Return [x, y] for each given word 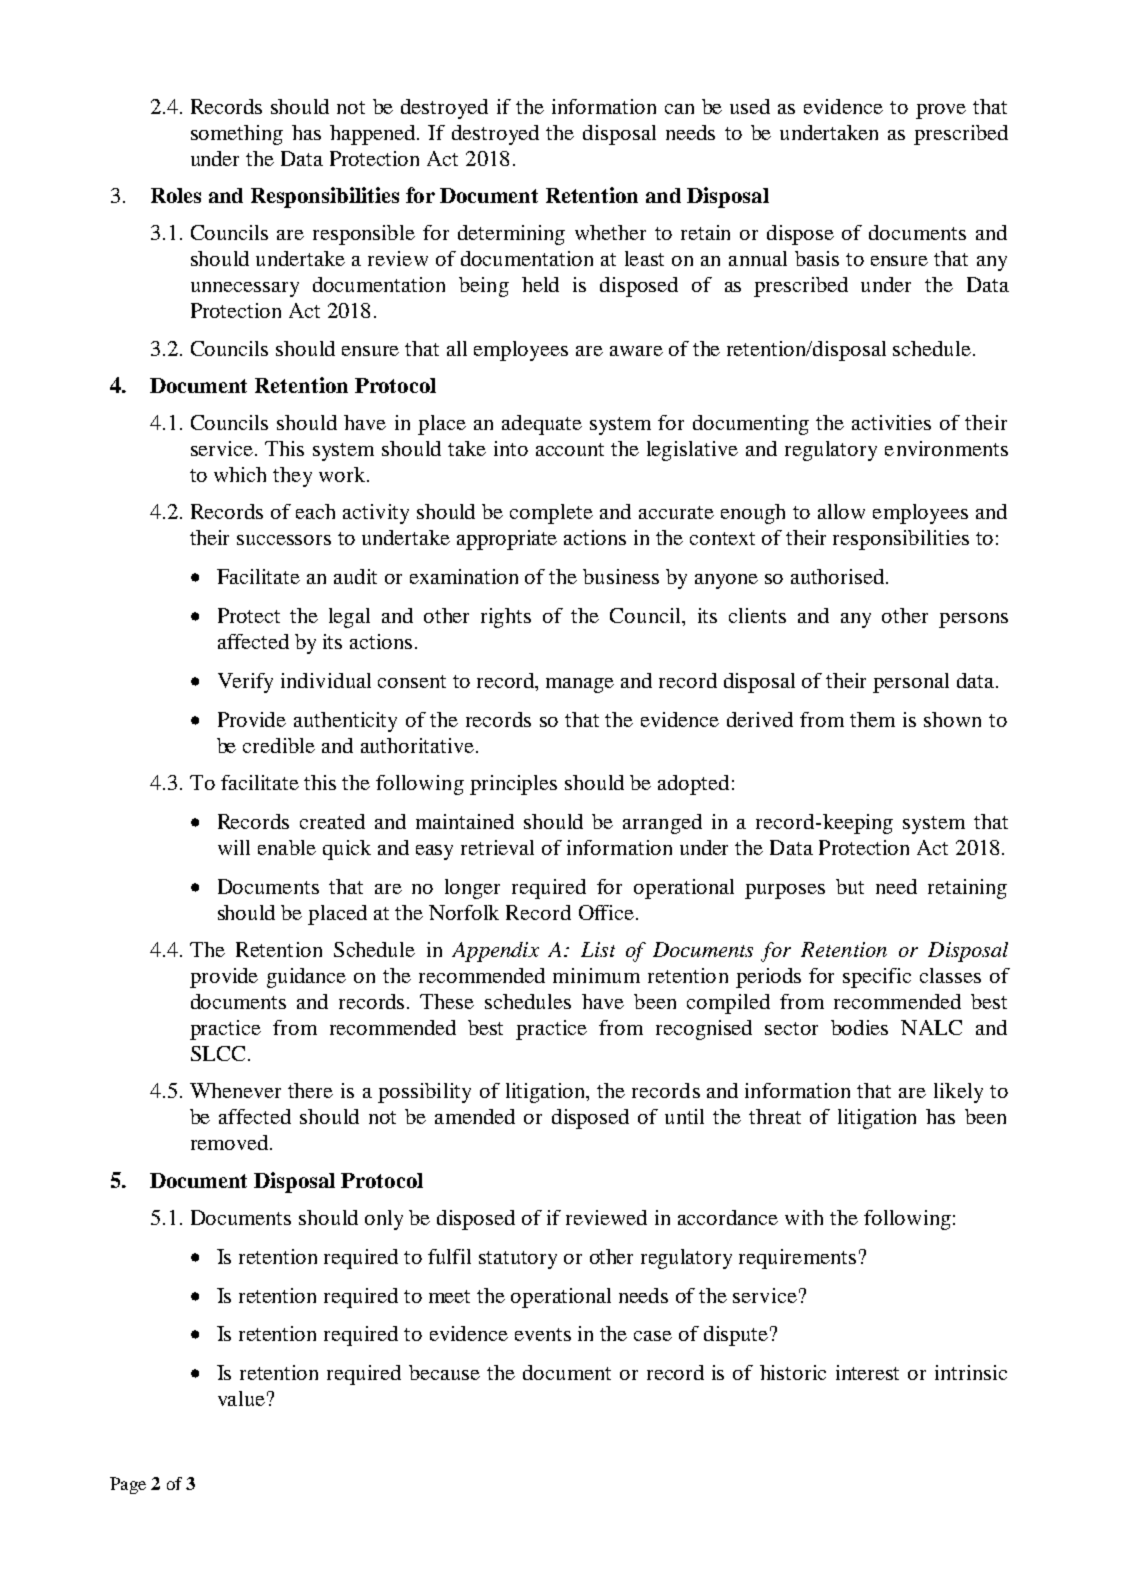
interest [867, 1372]
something [237, 135]
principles [513, 785]
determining [511, 235]
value [241, 1398]
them [872, 719]
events [543, 1334]
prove [941, 111]
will [234, 847]
